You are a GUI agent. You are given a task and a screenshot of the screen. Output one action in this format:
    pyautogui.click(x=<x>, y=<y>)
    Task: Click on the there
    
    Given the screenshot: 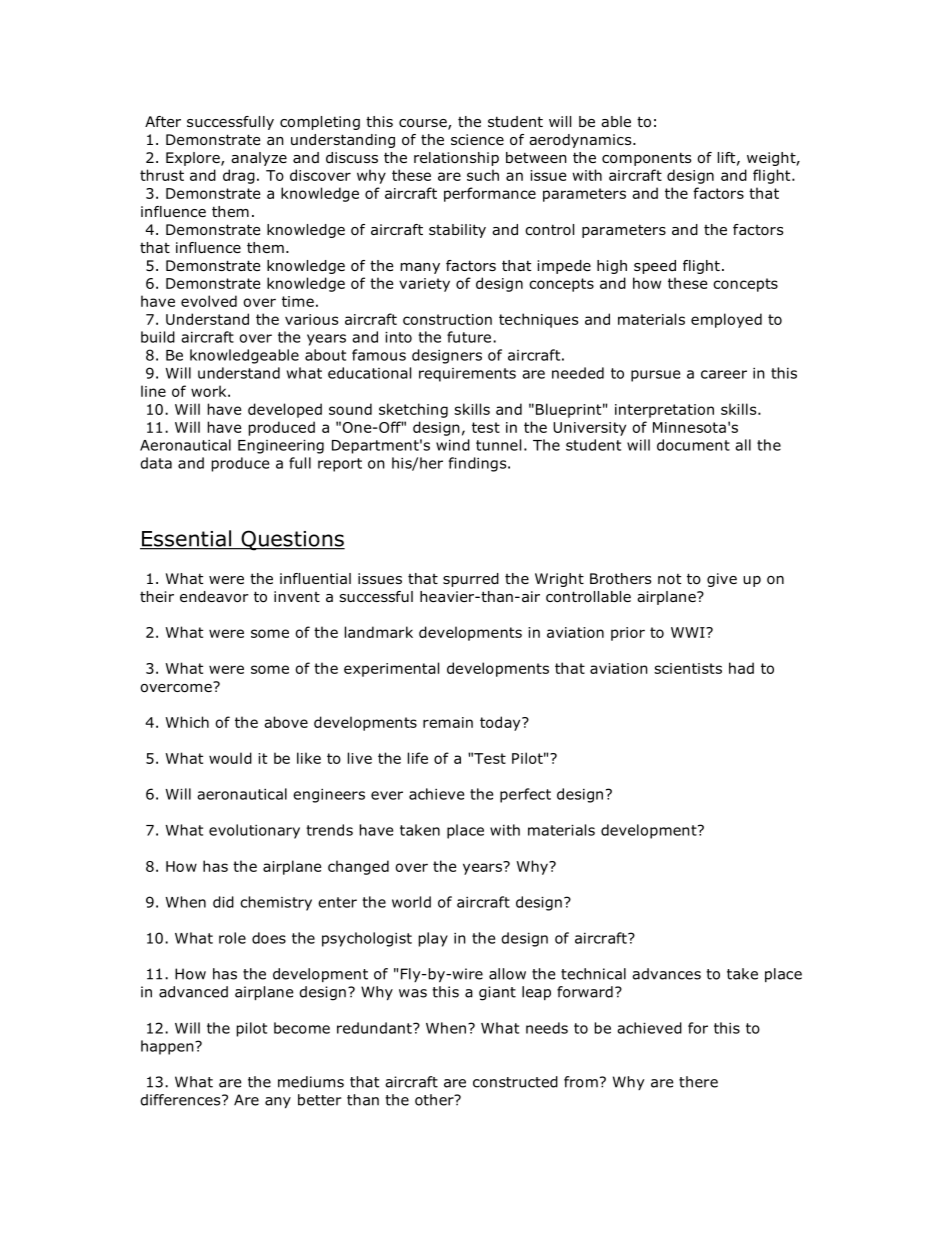 What is the action you would take?
    pyautogui.click(x=698, y=1082)
